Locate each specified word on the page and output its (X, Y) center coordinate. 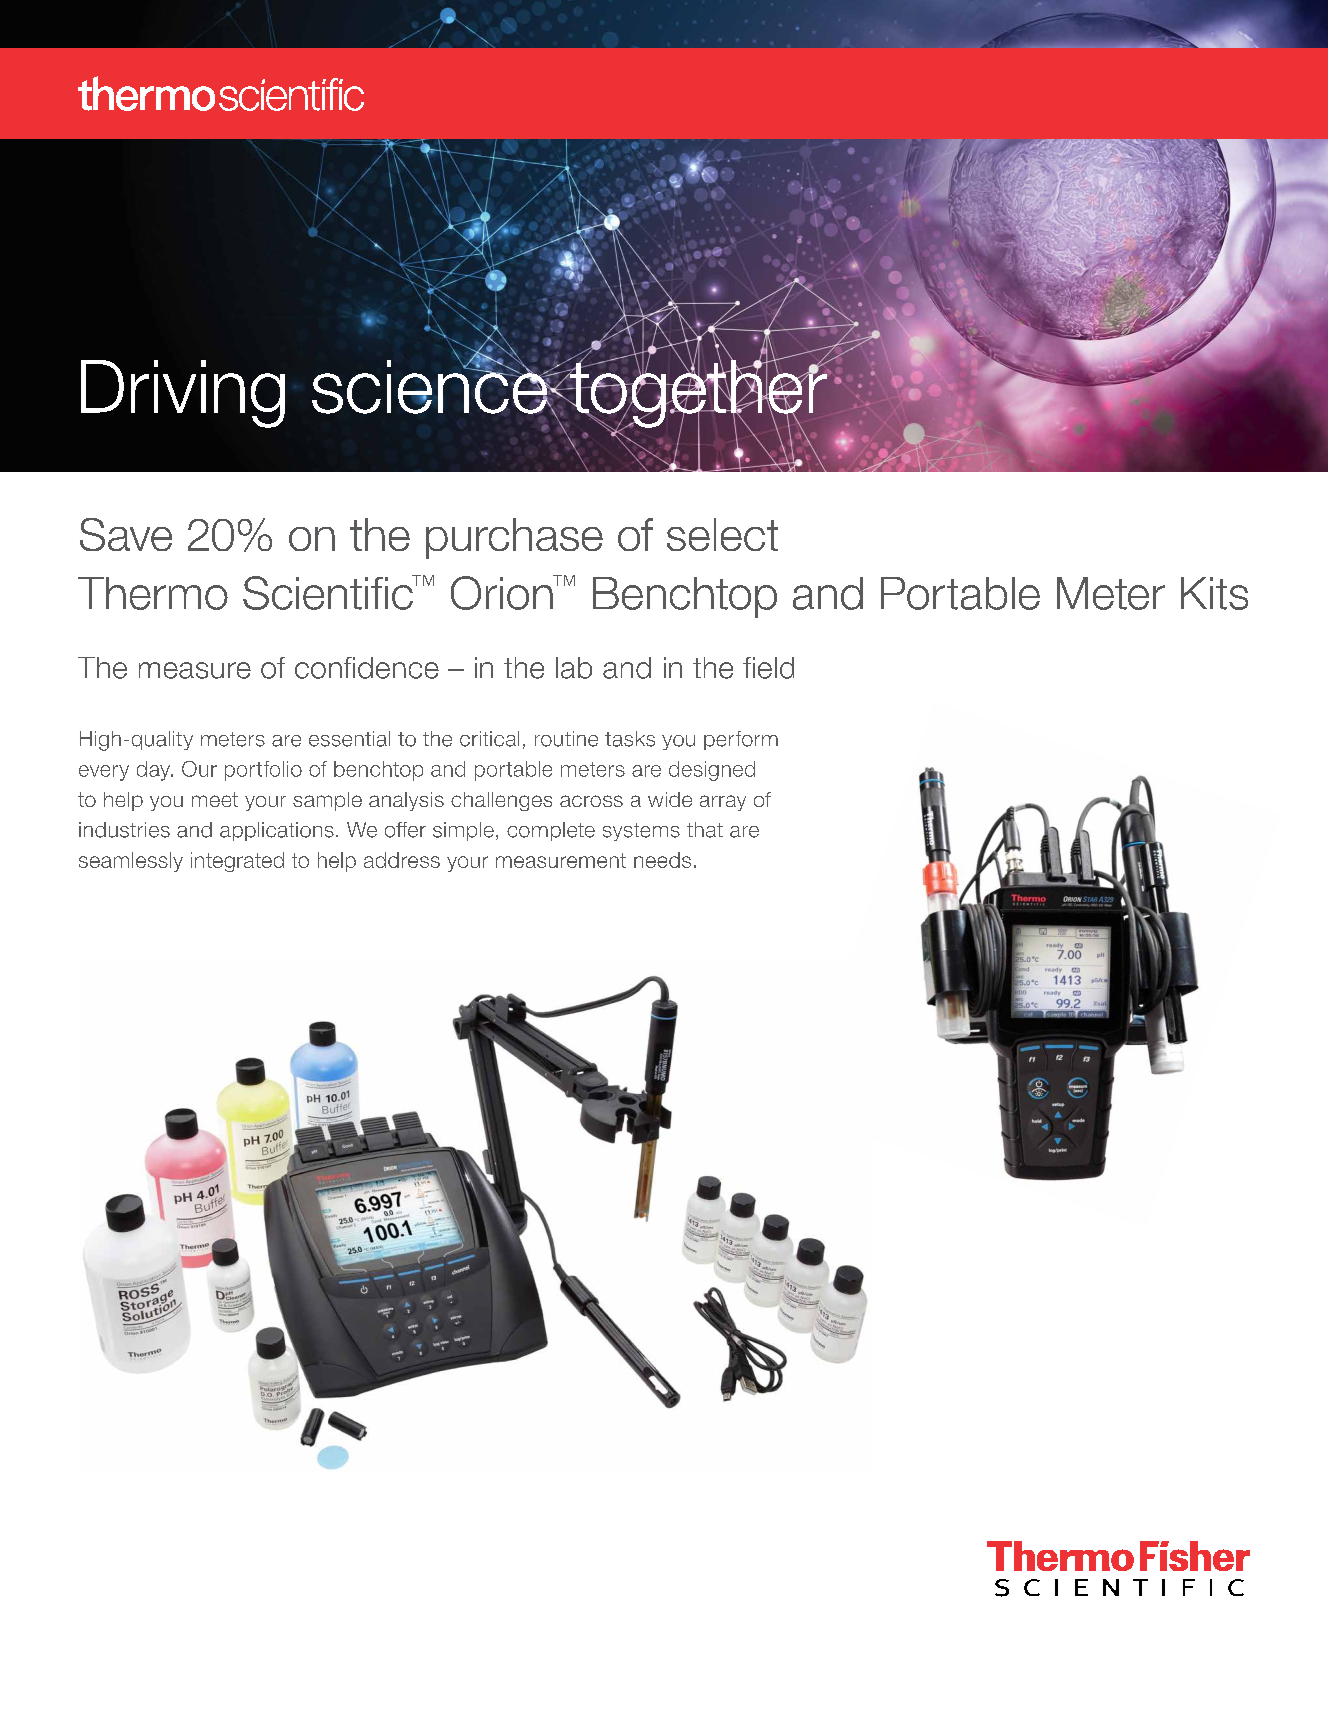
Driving (183, 394)
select (722, 534)
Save (126, 534)
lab (574, 668)
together (698, 393)
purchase (514, 538)
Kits (1214, 593)
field (768, 668)
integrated (237, 862)
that (705, 830)
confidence (367, 668)
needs (662, 860)
